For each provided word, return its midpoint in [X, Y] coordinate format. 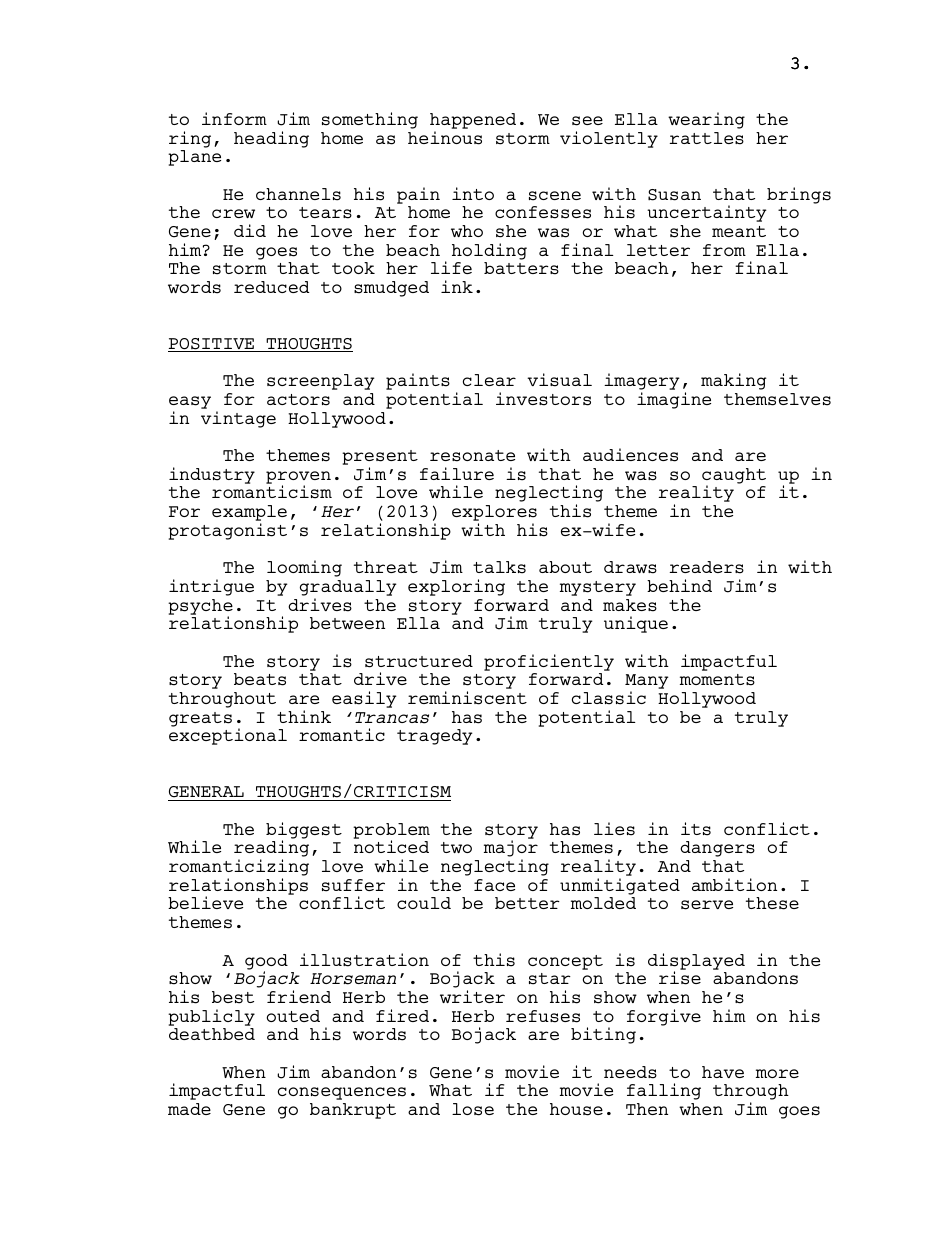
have [723, 1072]
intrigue [211, 587]
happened [473, 121]
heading [271, 139]
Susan [674, 195]
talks [499, 567]
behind [679, 585]
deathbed [212, 1034]
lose [473, 1109]
